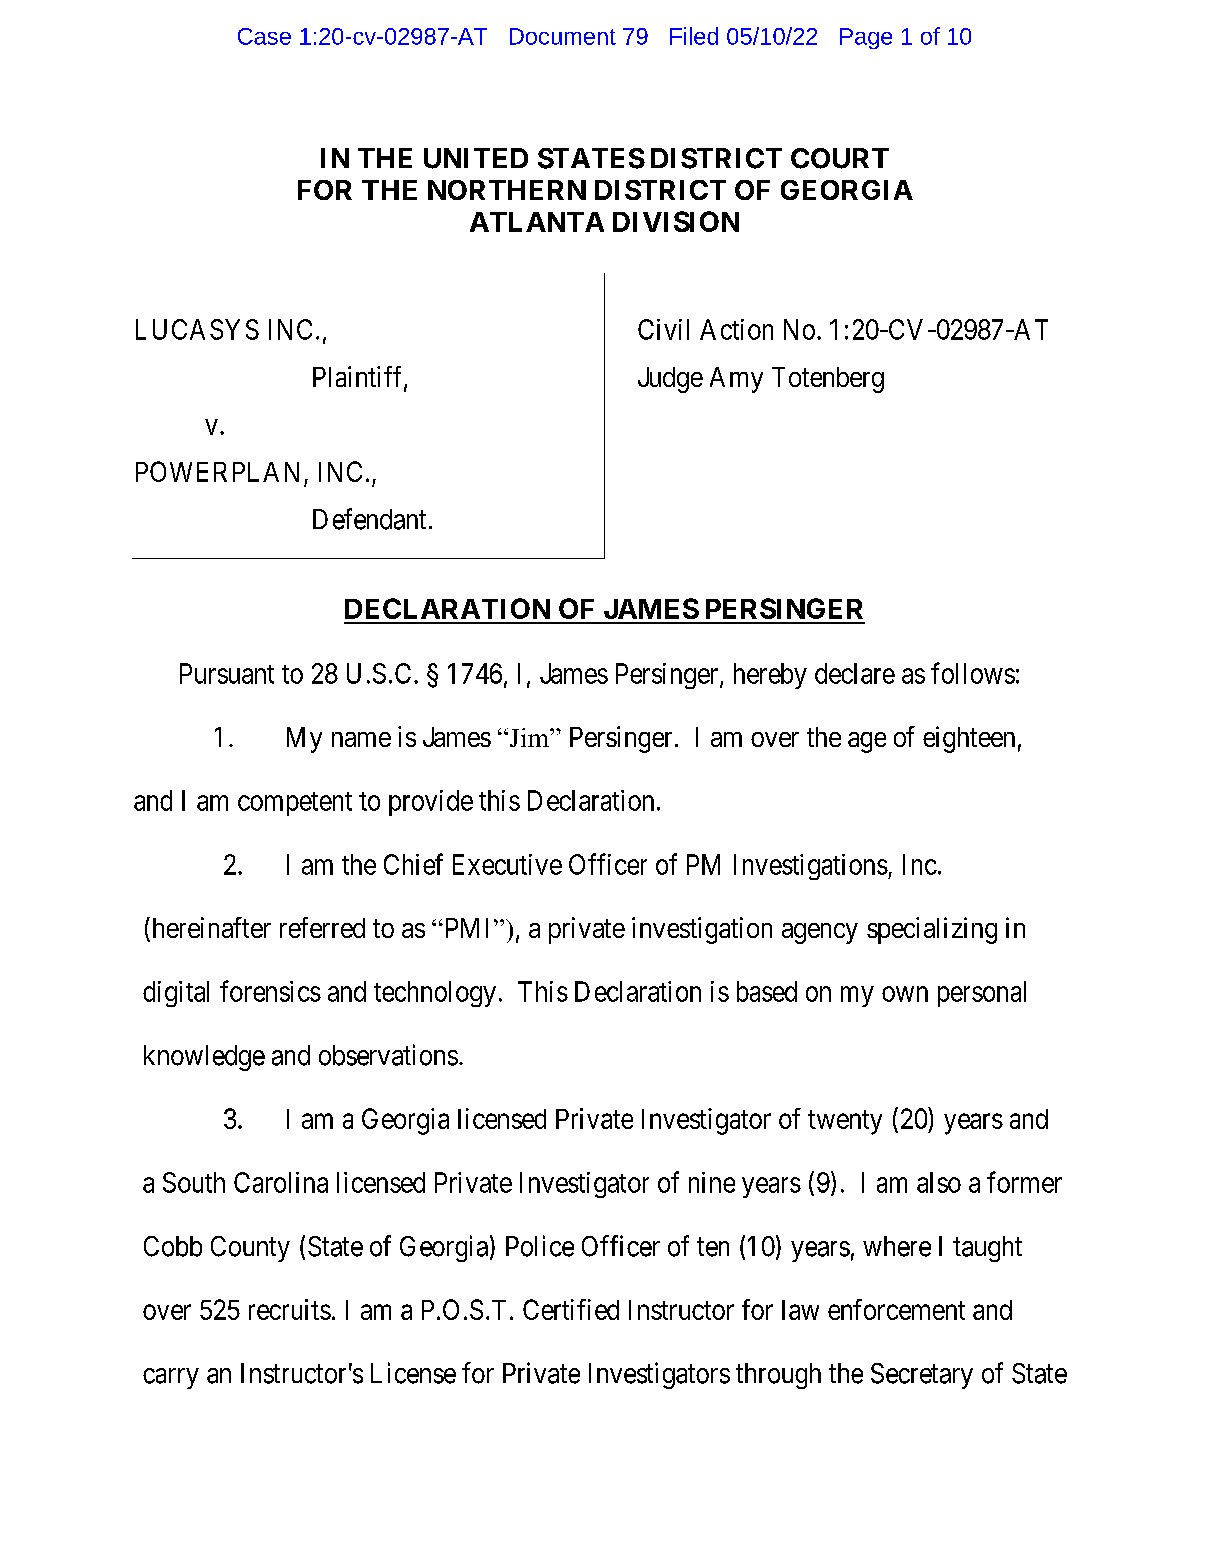  What do you see at coordinates (866, 38) in the screenshot?
I see `Page` at bounding box center [866, 38].
